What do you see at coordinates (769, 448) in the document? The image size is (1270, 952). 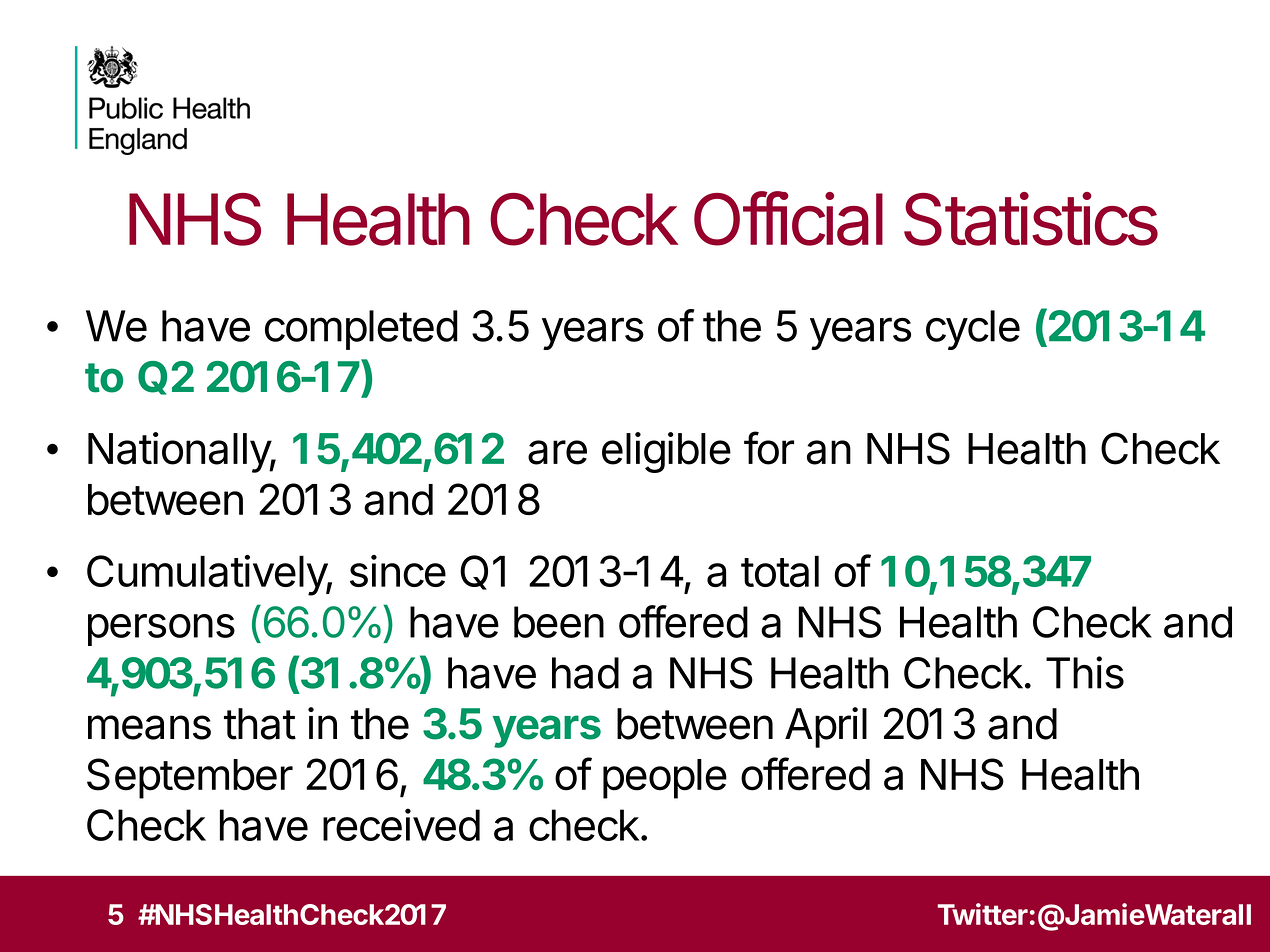 I see `for` at bounding box center [769, 448].
